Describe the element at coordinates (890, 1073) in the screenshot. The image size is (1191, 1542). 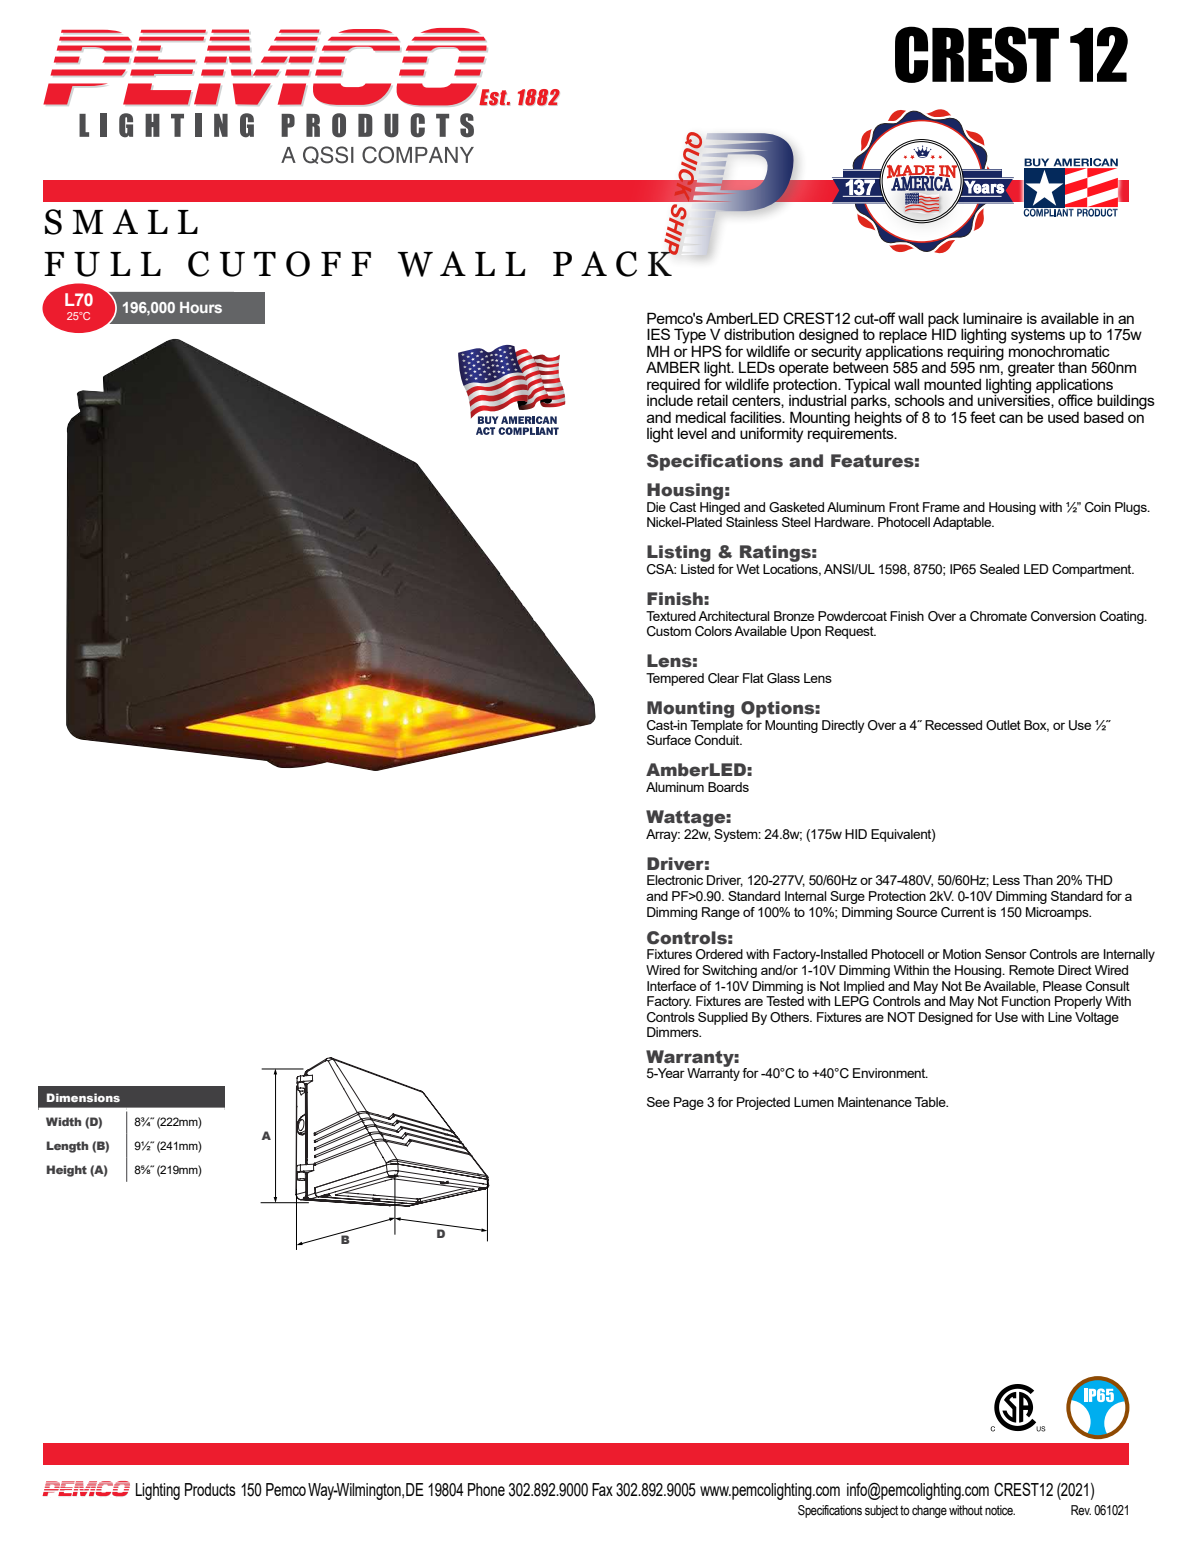
I see `Environment` at that location.
